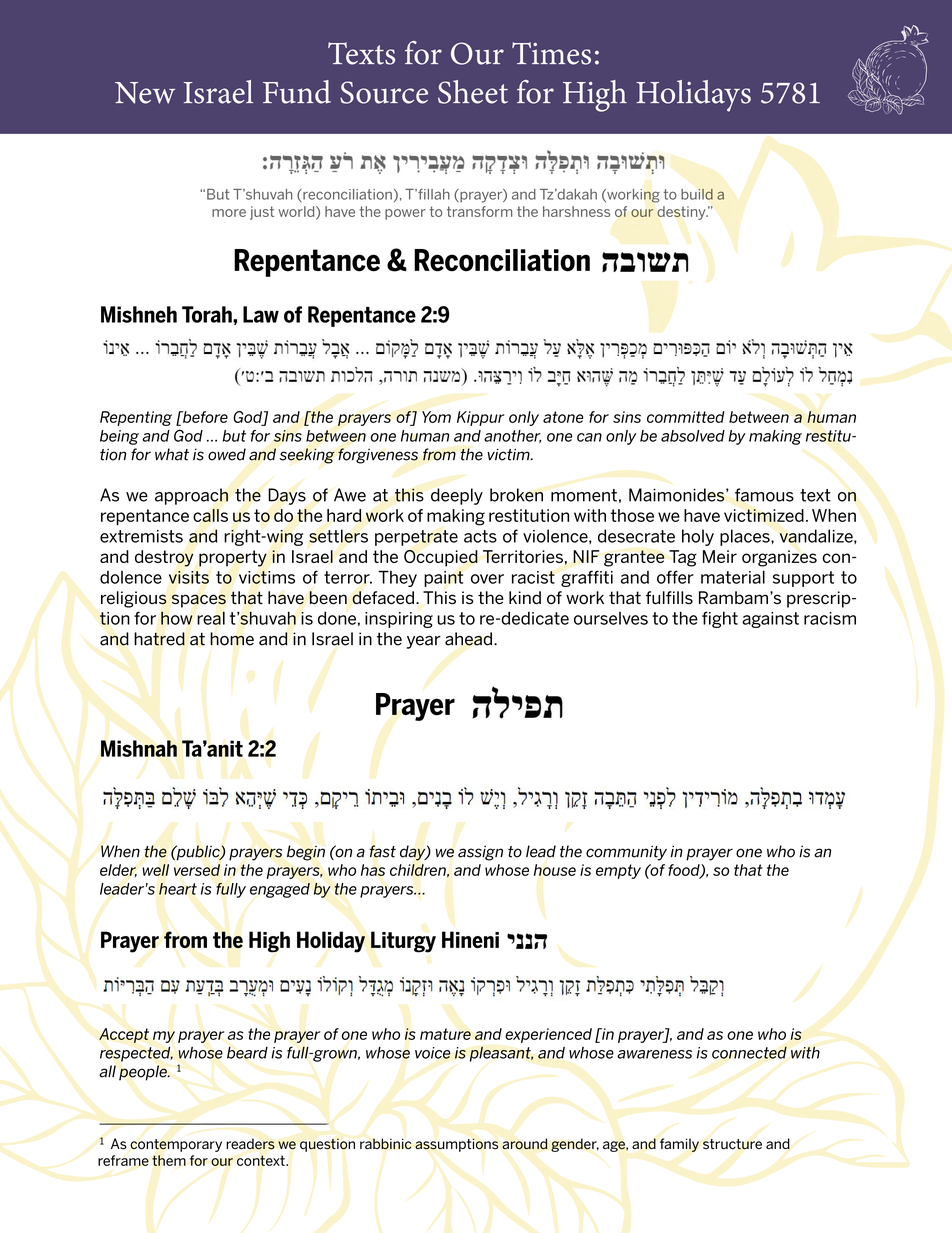  What do you see at coordinates (470, 639) in the document?
I see `ahead` at bounding box center [470, 639].
